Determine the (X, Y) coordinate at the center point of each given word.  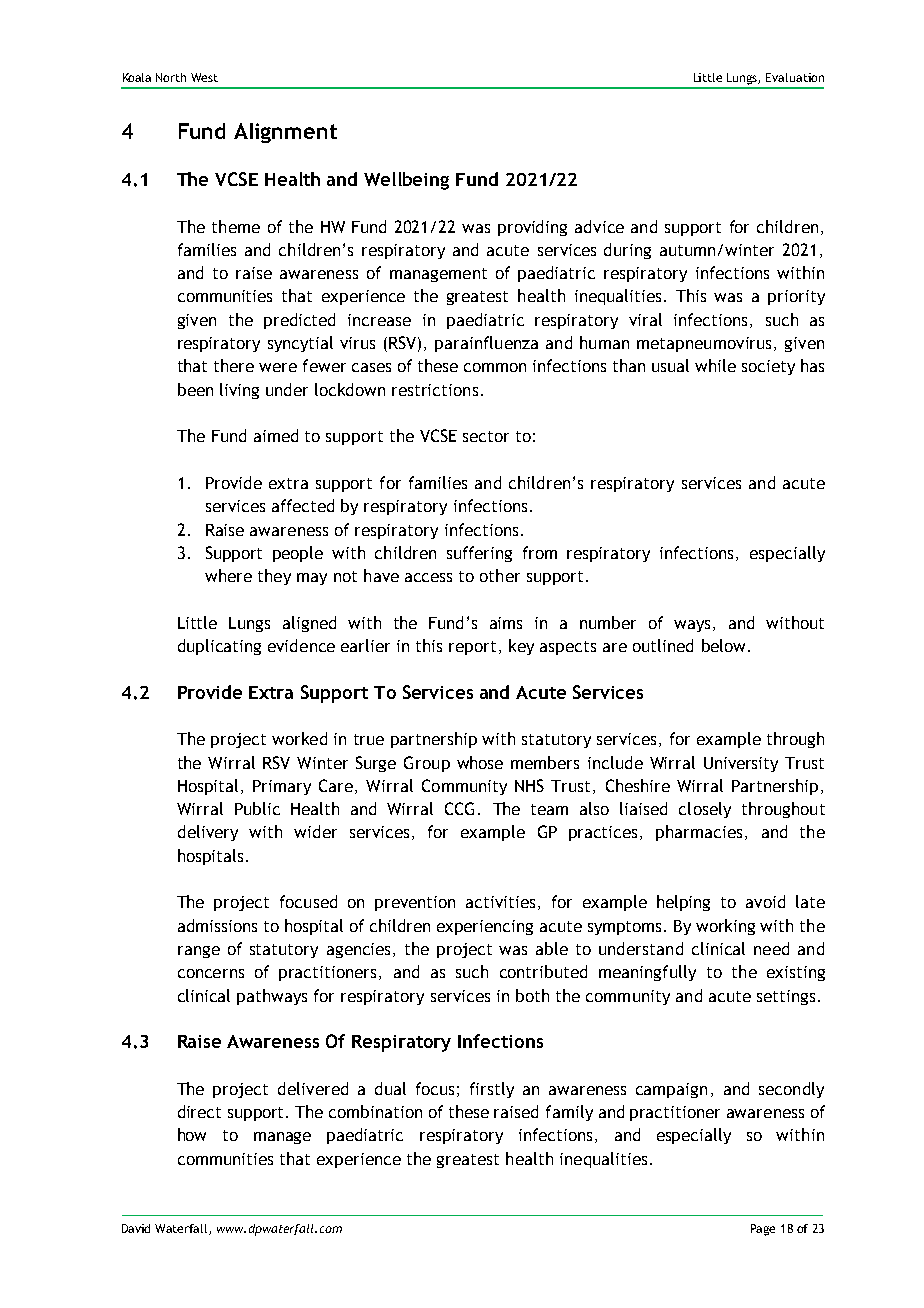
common (495, 367)
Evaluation (795, 77)
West (204, 77)
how (192, 1134)
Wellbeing (406, 181)
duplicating (219, 647)
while (715, 365)
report (472, 648)
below (725, 645)
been (195, 389)
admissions (217, 925)
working (725, 927)
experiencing (485, 927)
